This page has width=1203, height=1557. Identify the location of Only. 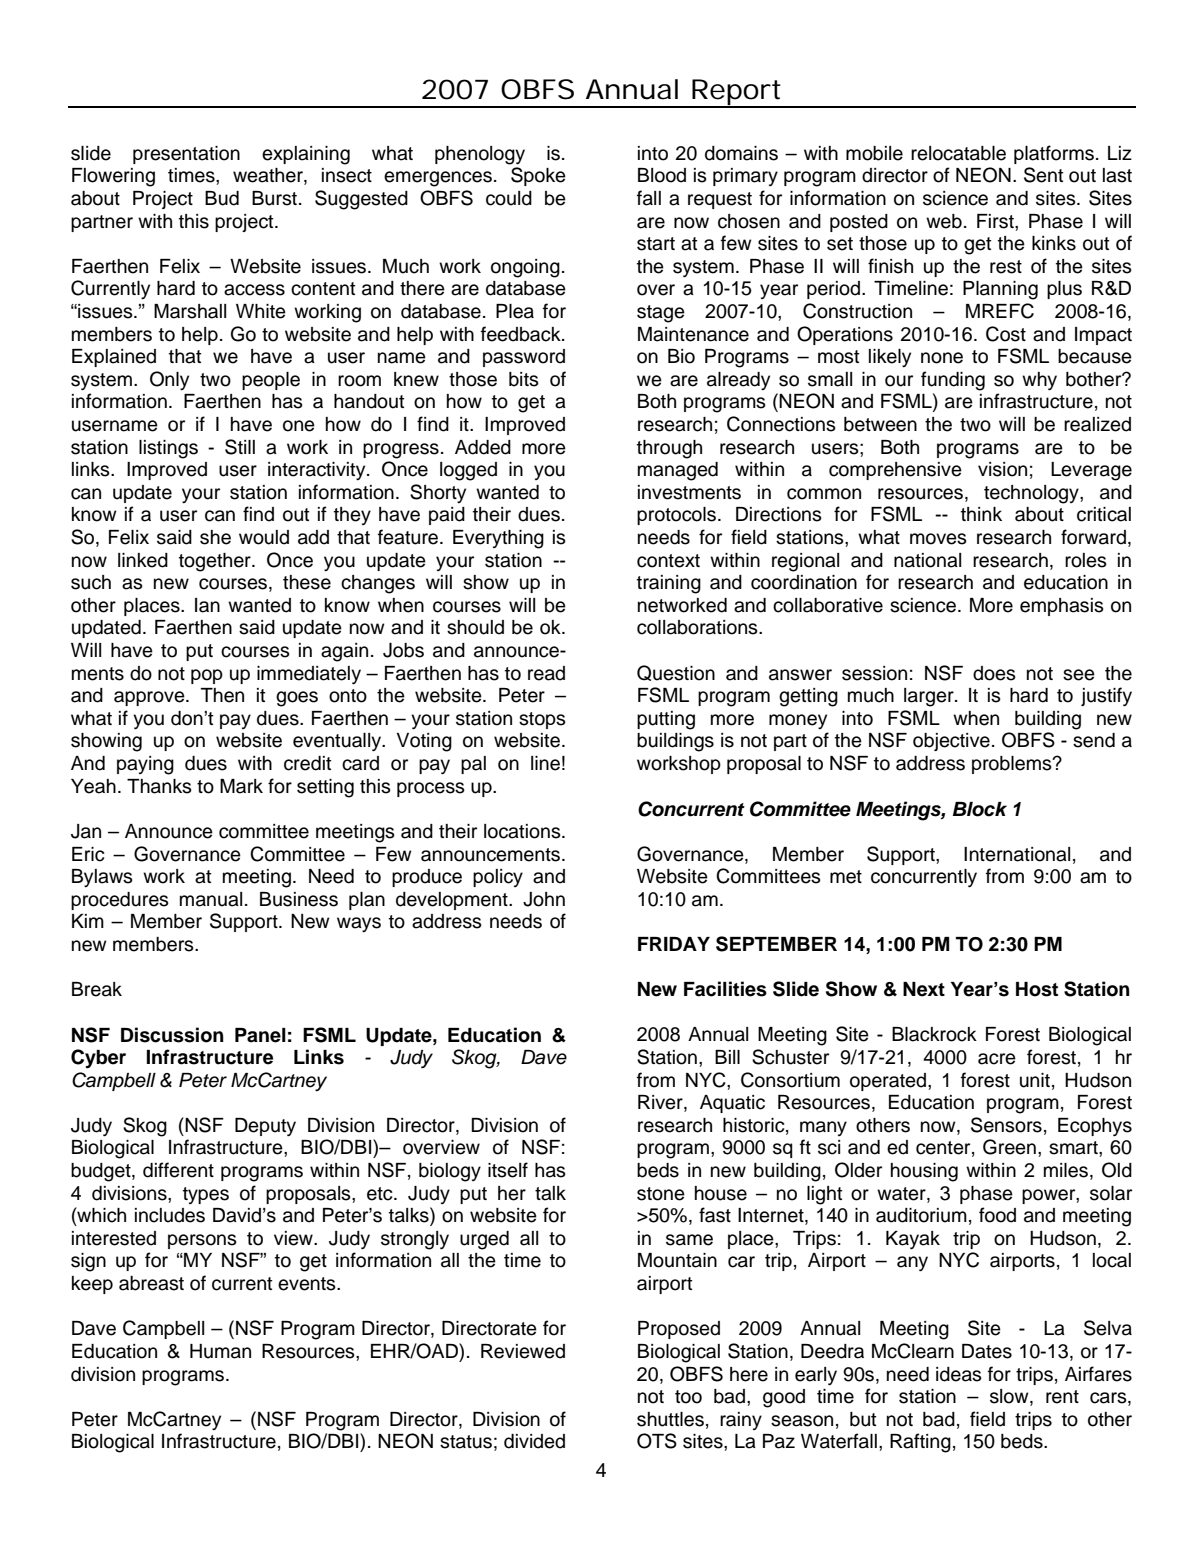
(169, 381).
